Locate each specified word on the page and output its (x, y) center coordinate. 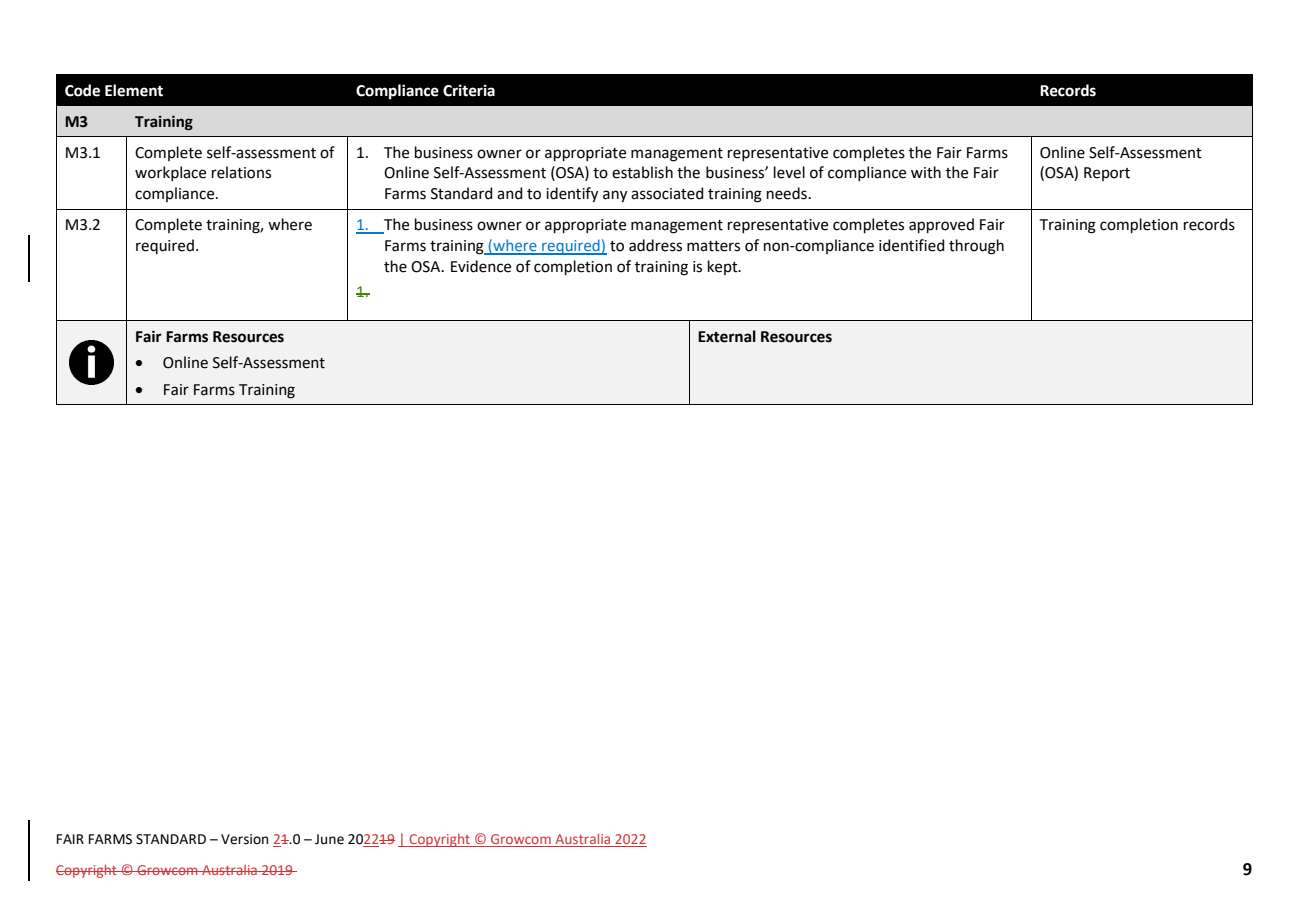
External (727, 336)
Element (134, 90)
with (926, 172)
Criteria (469, 90)
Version (244, 839)
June (329, 839)
